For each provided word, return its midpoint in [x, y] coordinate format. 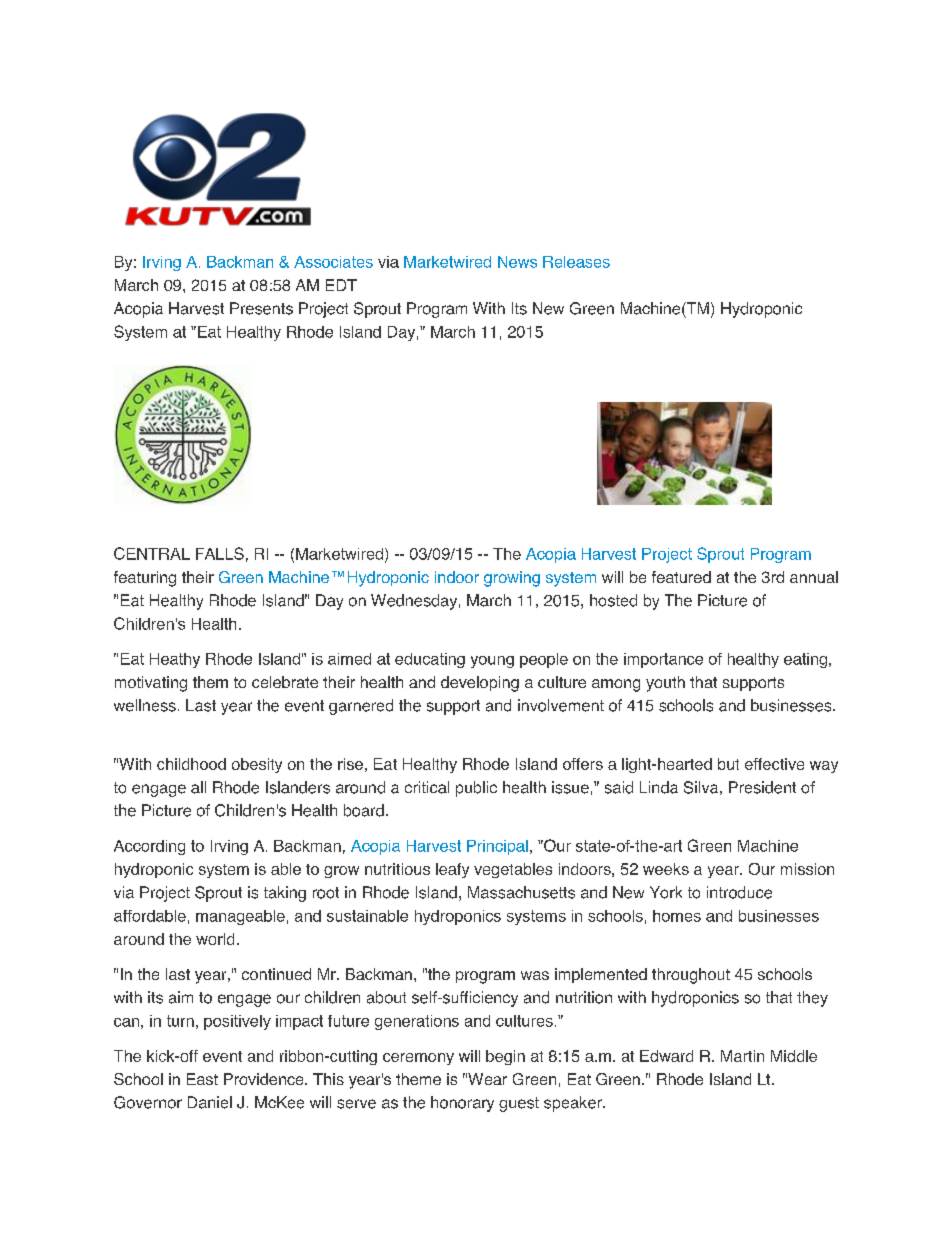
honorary [462, 1104]
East [202, 1079]
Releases [576, 262]
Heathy [175, 660]
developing [480, 684]
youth [665, 684]
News [517, 262]
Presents [261, 308]
